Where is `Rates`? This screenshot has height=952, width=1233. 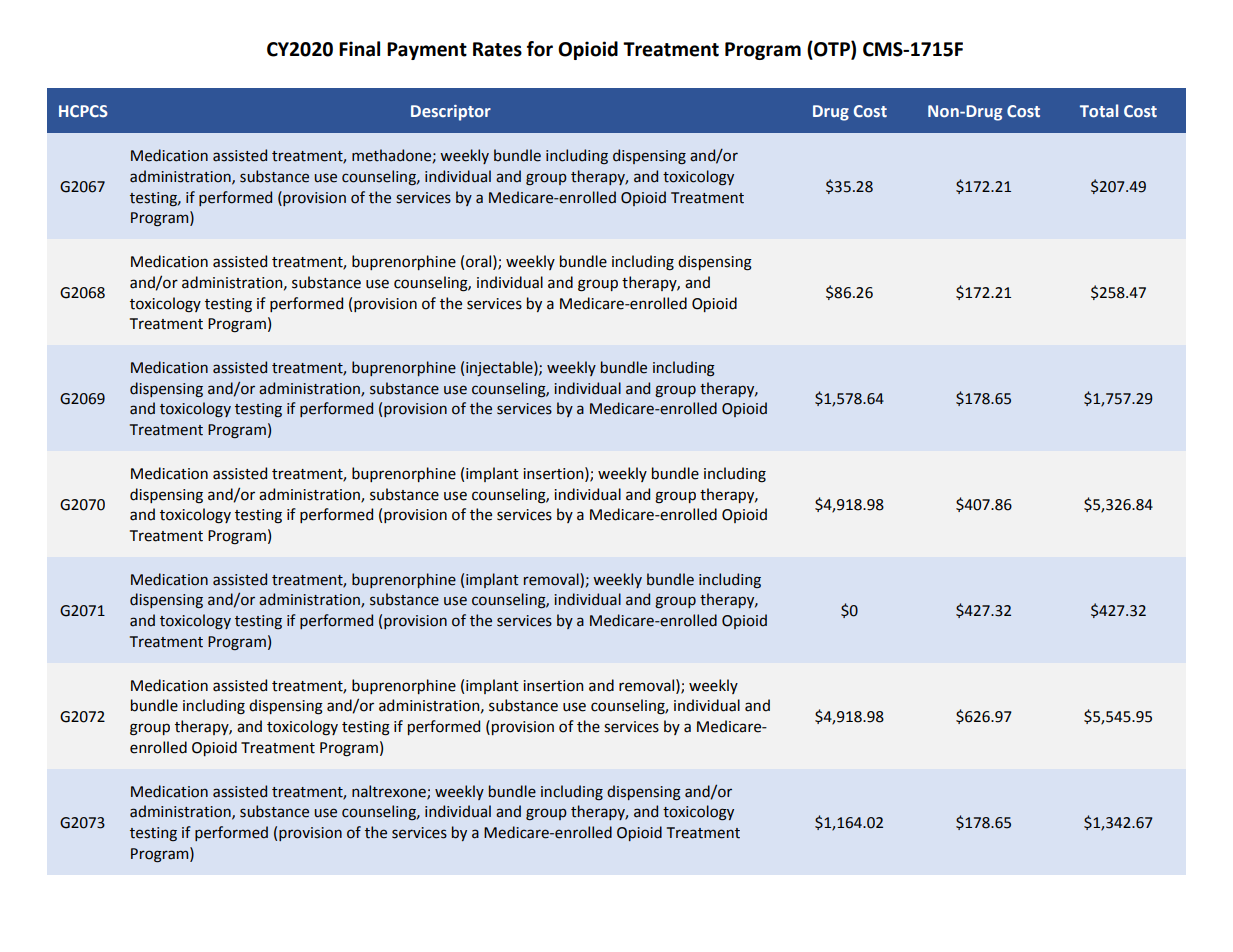
Rates is located at coordinates (497, 49).
